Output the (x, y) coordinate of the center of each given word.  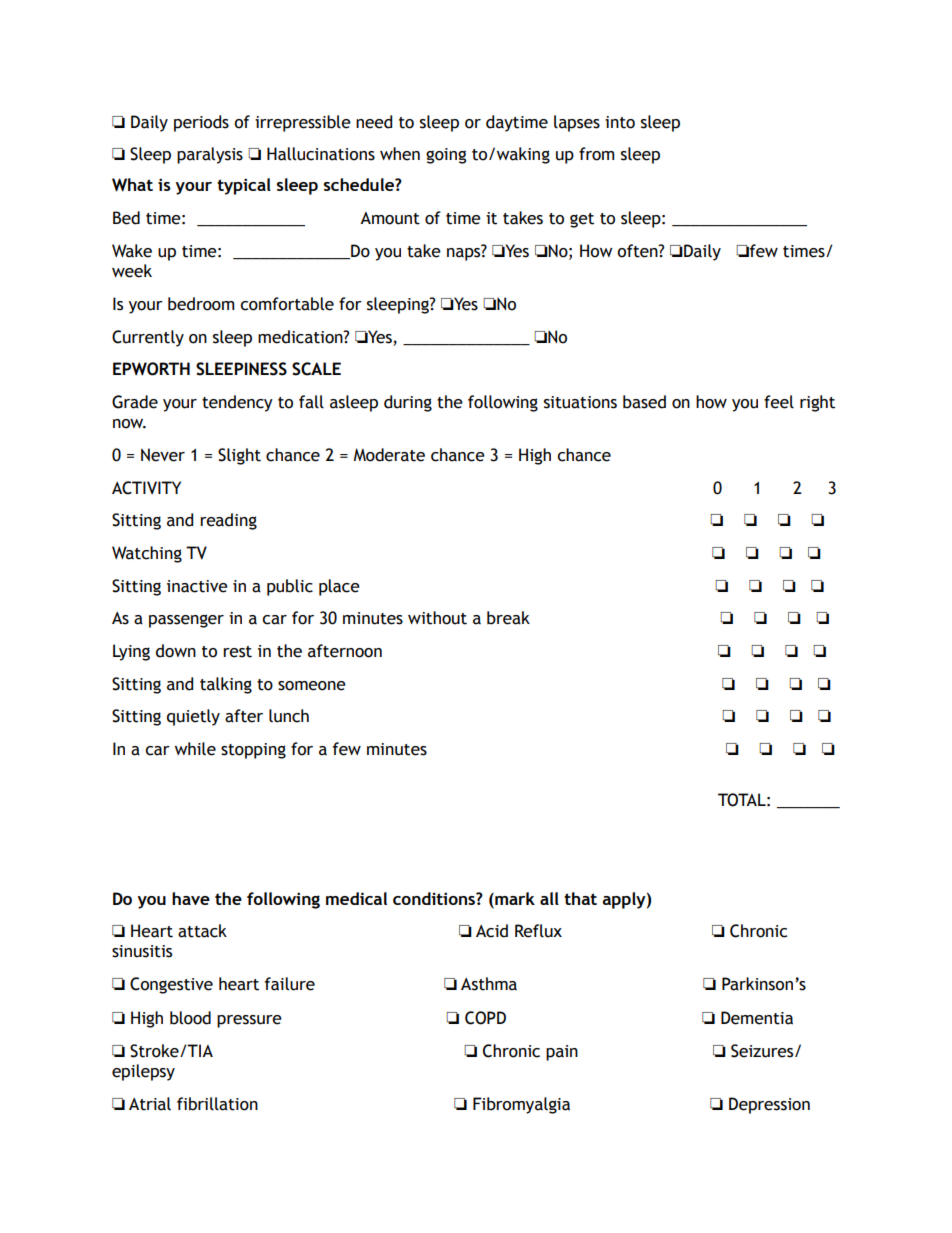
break (508, 618)
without (437, 618)
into (620, 122)
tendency (237, 403)
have (191, 898)
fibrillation (217, 1104)
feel (779, 402)
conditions (435, 898)
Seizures (763, 1051)
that (580, 898)
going (446, 156)
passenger (186, 621)
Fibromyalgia (521, 1105)
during (408, 403)
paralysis (210, 155)
